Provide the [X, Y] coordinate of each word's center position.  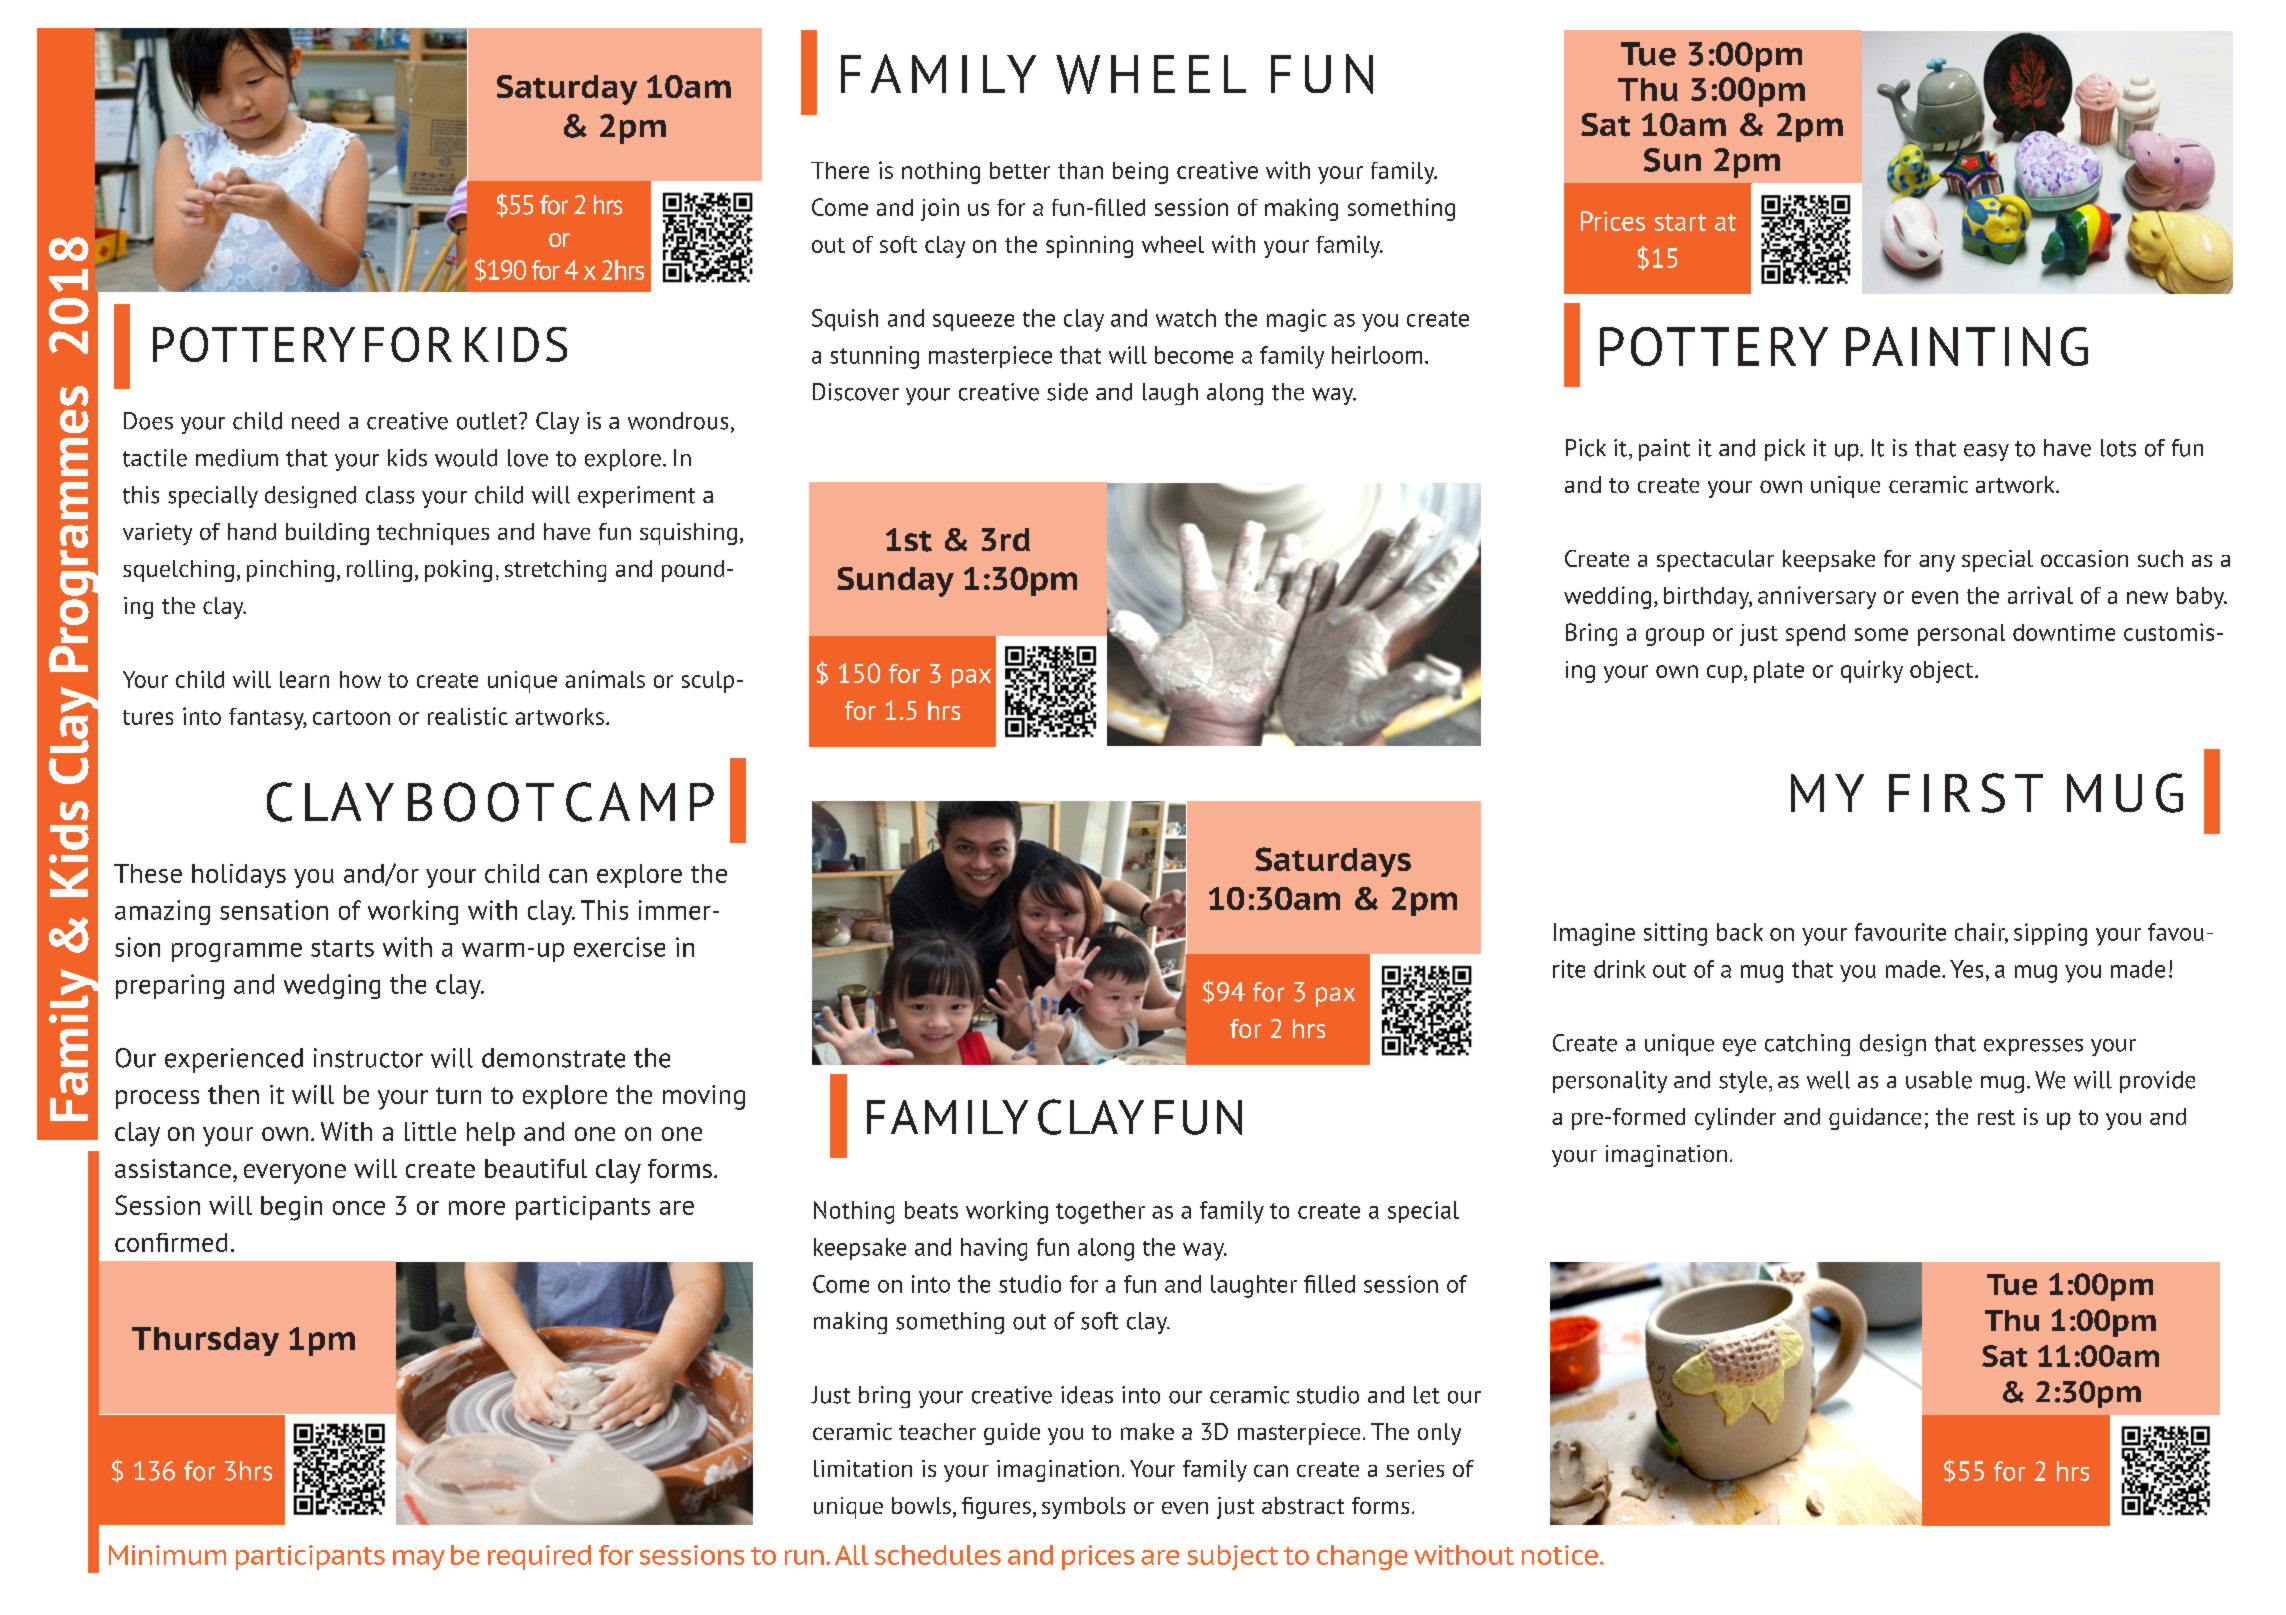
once [359, 1208]
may [419, 1560]
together [1100, 1212]
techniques [433, 534]
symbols [1083, 1508]
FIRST [1966, 793]
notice [1560, 1555]
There [840, 170]
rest [1996, 1117]
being [1140, 173]
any [1937, 563]
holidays [239, 876]
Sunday [895, 582]
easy [1986, 452]
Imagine [1594, 934]
